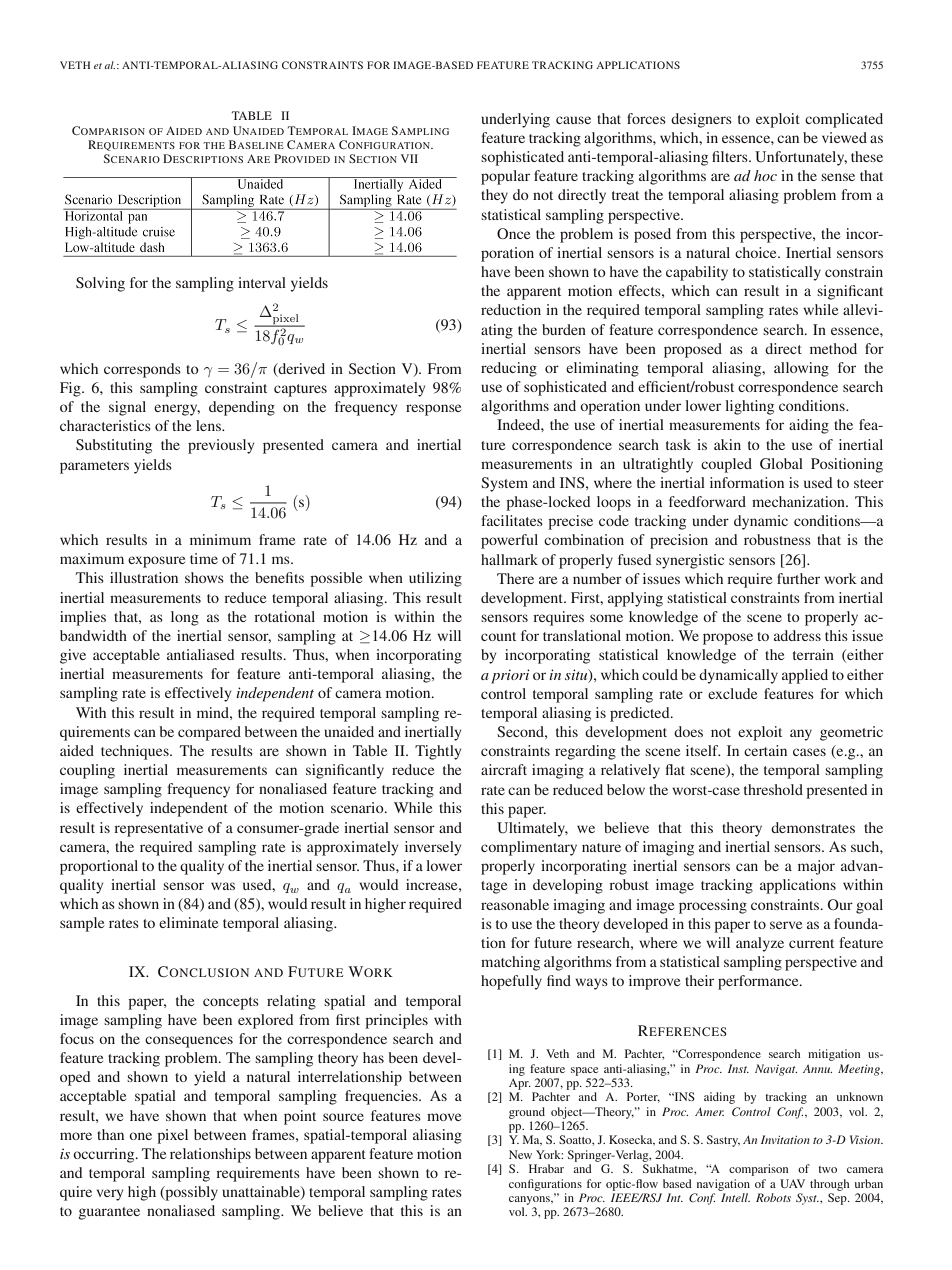 The width and height of the page is (952, 1270). Describe the element at coordinates (520, 1154) in the page. I see `New` at that location.
